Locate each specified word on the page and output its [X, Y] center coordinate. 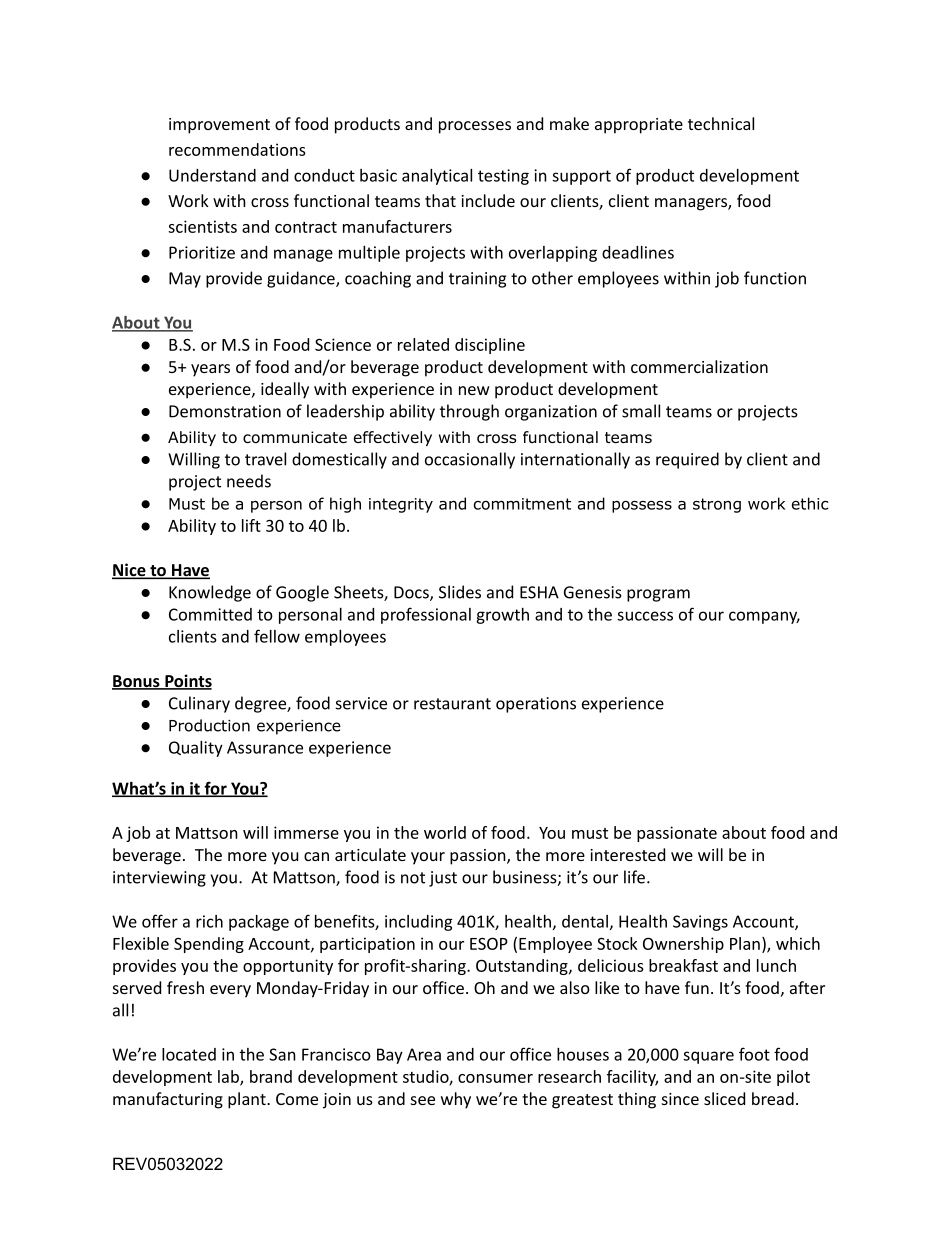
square [708, 1057]
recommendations [237, 149]
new [474, 390]
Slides [460, 592]
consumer [495, 1078]
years [210, 370]
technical [721, 123]
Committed [210, 614]
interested [627, 854]
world [445, 832]
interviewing [159, 879]
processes [475, 127]
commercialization [699, 366]
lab [229, 1077]
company [764, 617]
